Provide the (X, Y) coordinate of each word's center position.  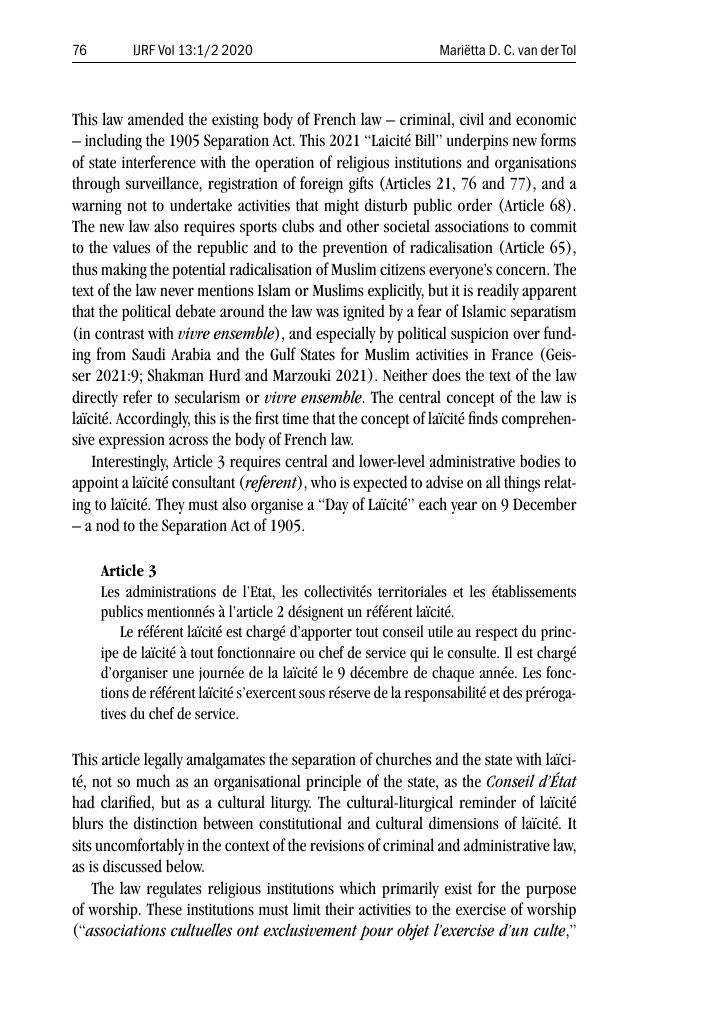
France (512, 354)
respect (497, 634)
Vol (166, 50)
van (527, 51)
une (183, 674)
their (339, 909)
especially (346, 334)
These (164, 909)
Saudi (148, 354)
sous (312, 694)
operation (284, 164)
